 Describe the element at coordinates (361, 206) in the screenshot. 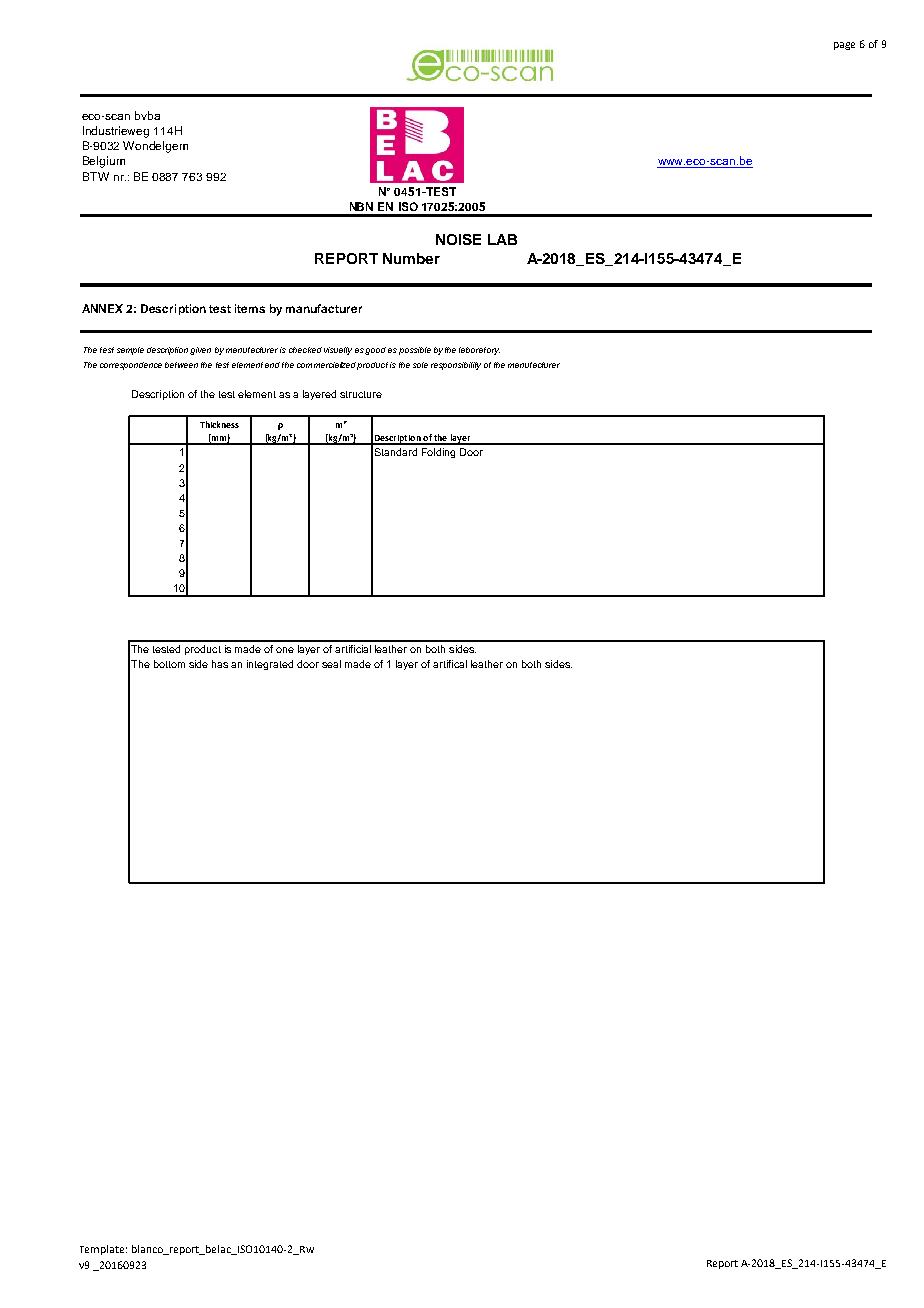

I see `NBN` at that location.
